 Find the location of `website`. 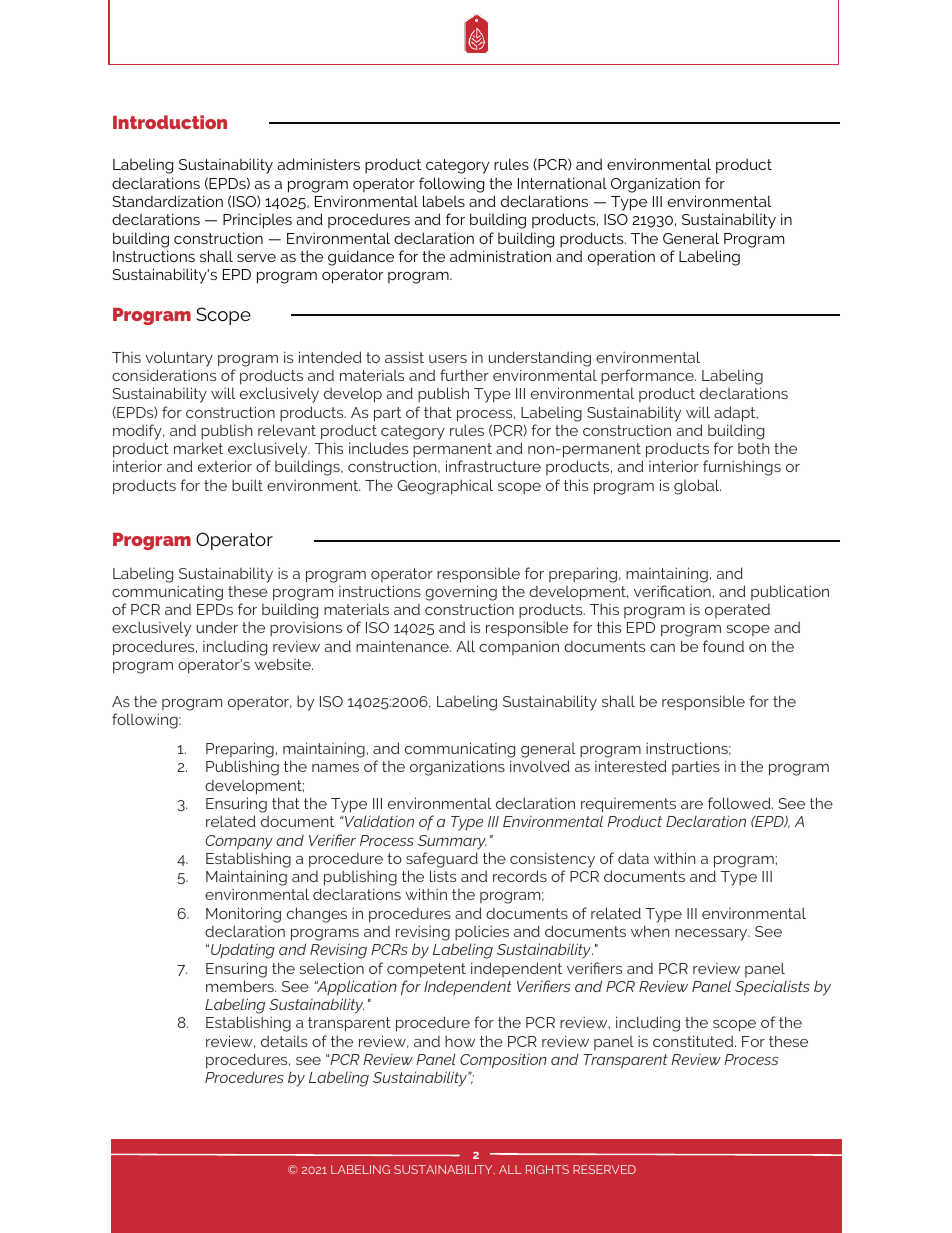

website is located at coordinates (284, 664).
